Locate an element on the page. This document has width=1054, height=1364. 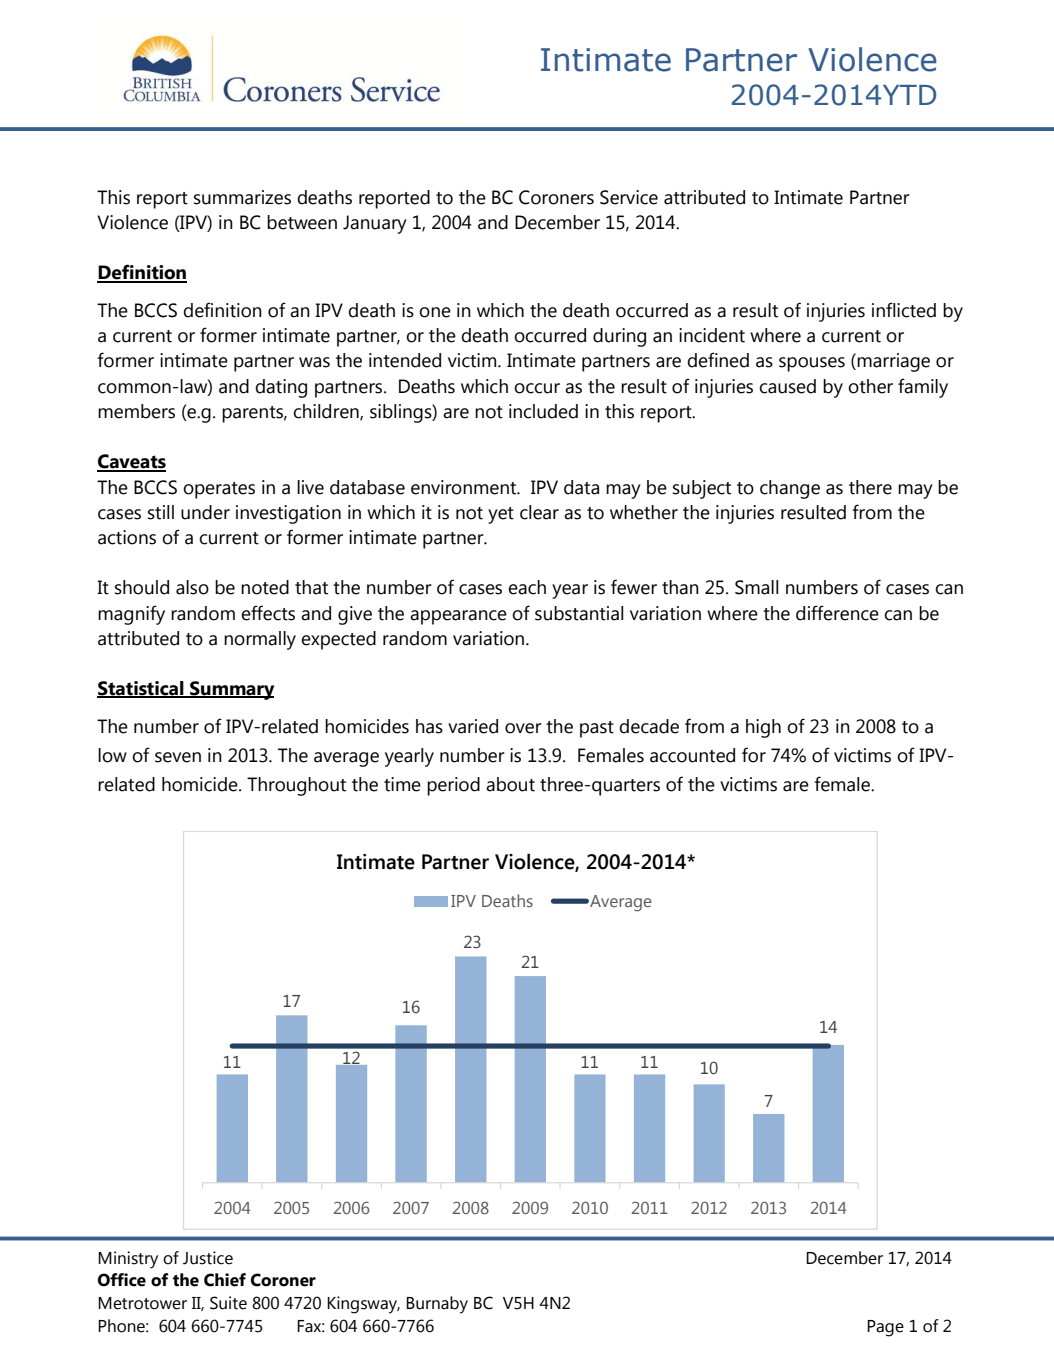
inflicted is located at coordinates (904, 310).
